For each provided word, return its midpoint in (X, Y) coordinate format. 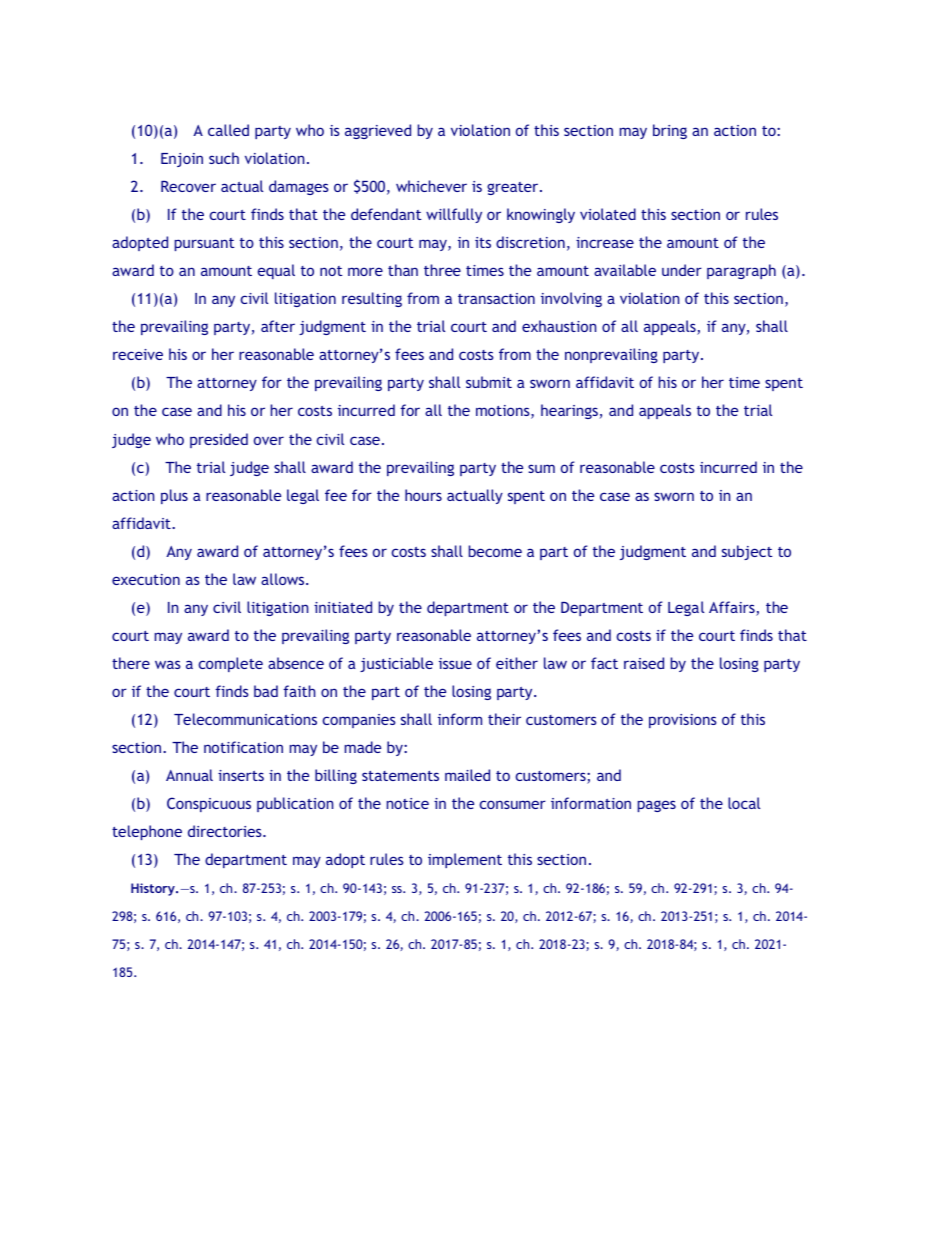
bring (670, 131)
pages (657, 806)
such (224, 158)
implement (465, 860)
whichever (431, 186)
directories (226, 831)
